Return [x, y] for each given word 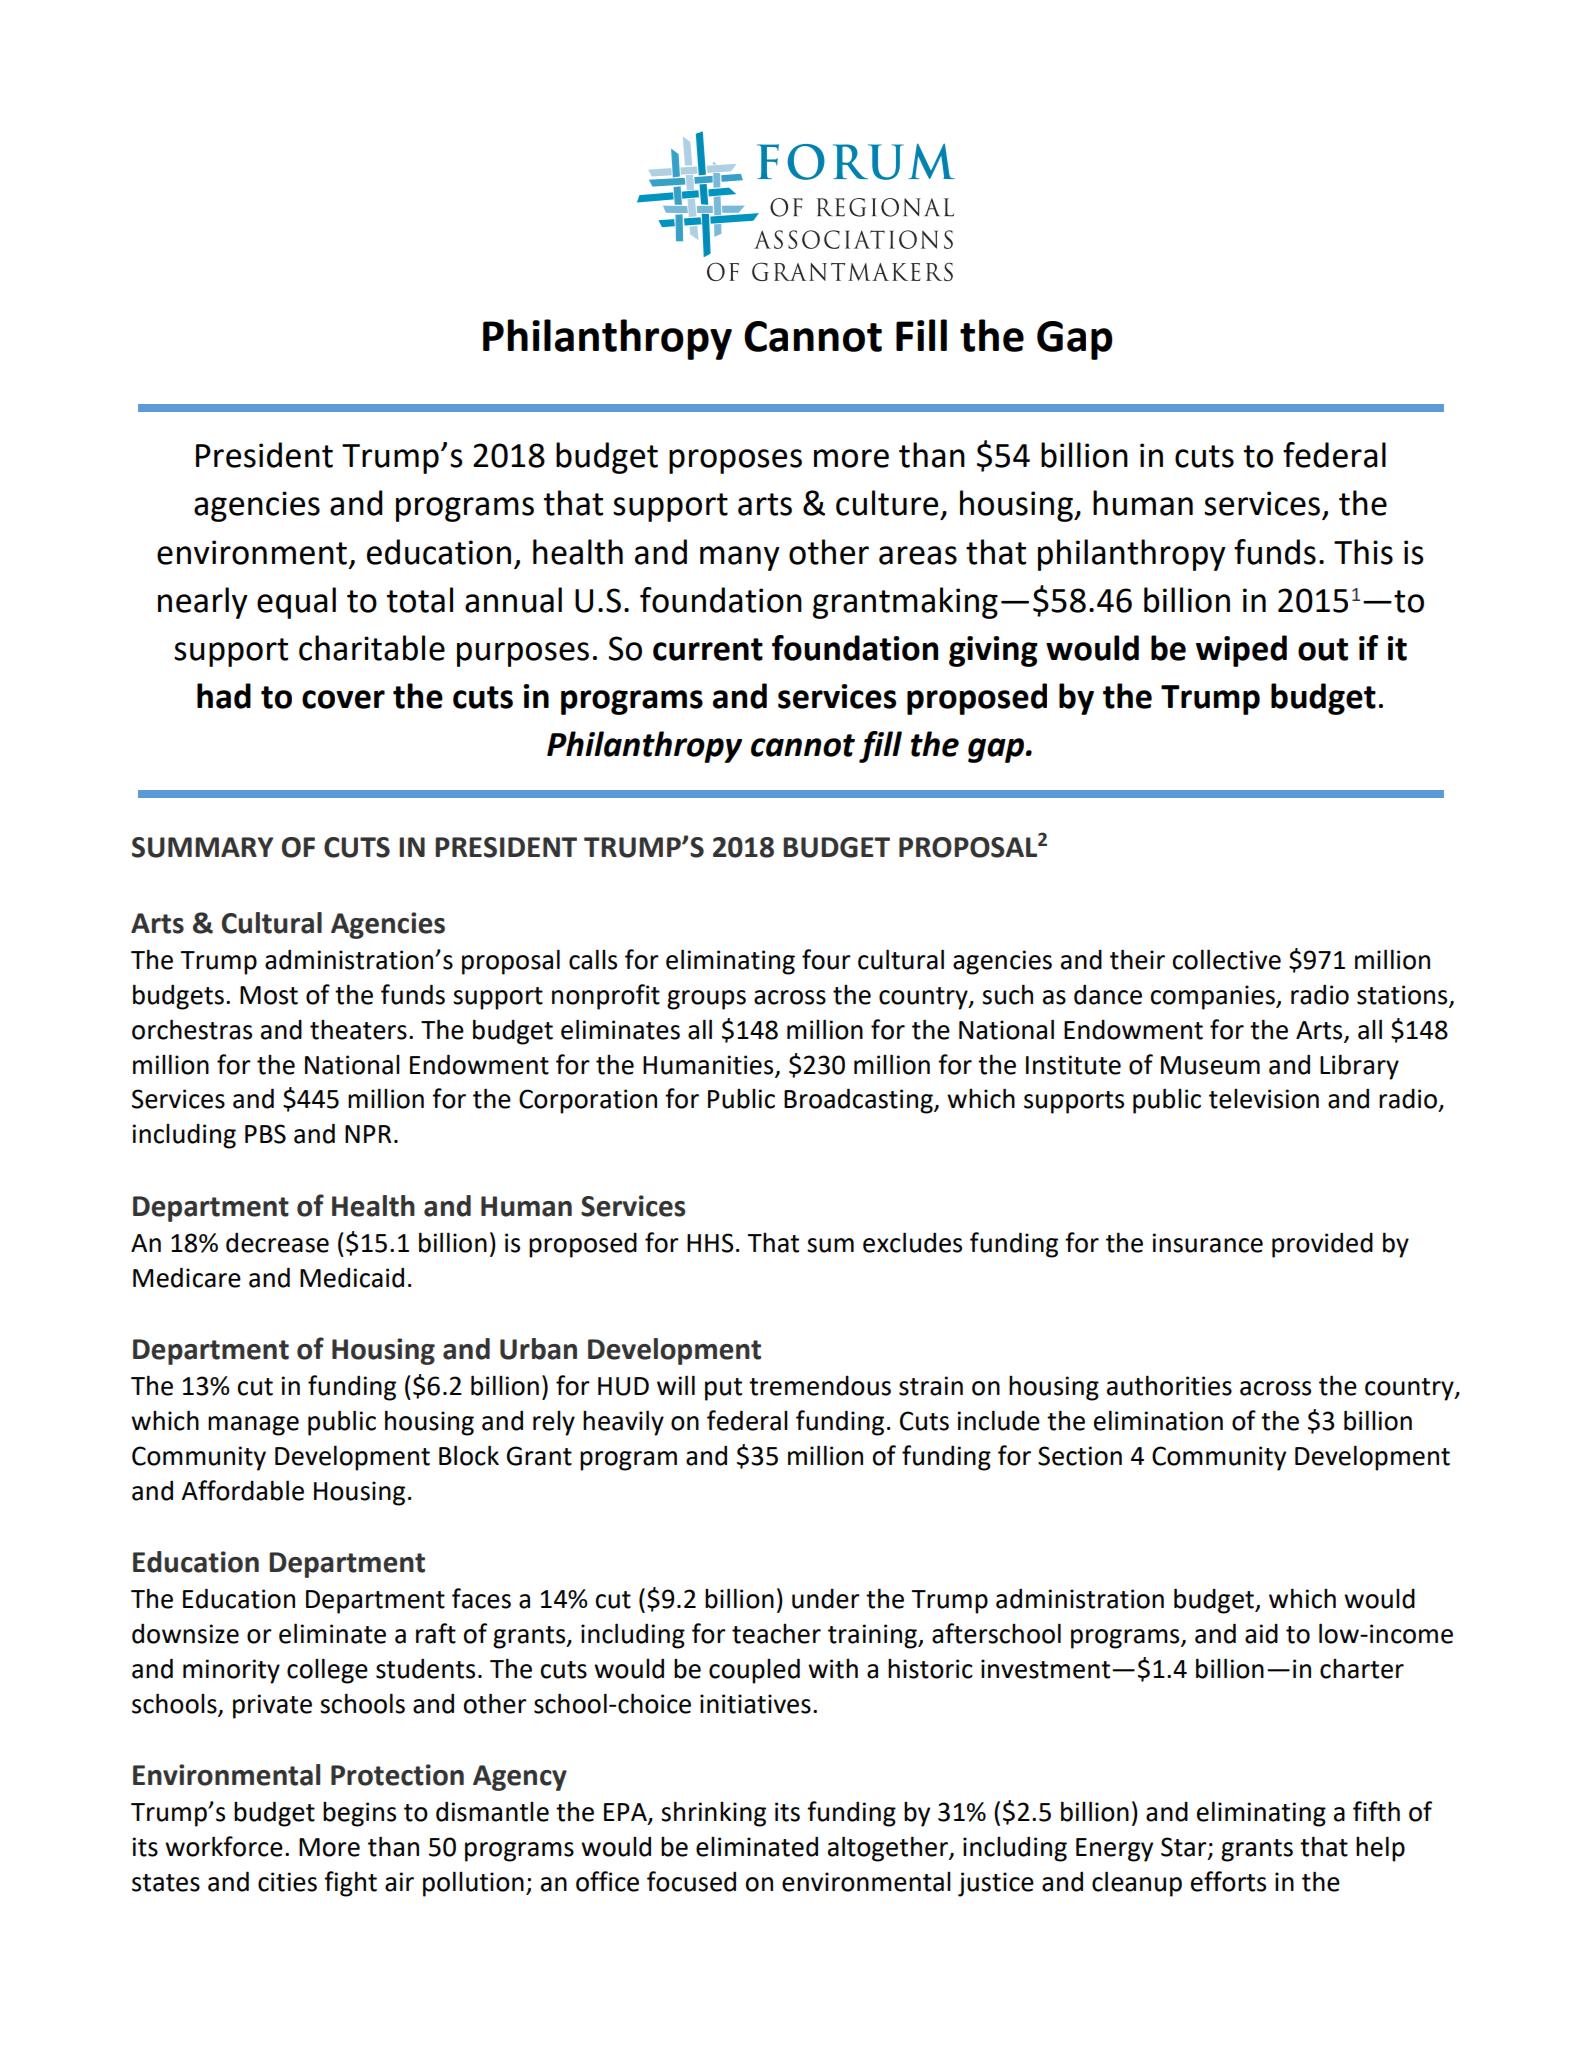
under [826, 1599]
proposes [735, 461]
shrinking [713, 1814]
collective [1226, 959]
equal [296, 603]
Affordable [242, 1490]
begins [359, 1814]
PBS [265, 1134]
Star [1185, 1847]
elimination [1158, 1420]
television [1264, 1098]
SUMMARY [202, 847]
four [826, 959]
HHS [710, 1243]
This [1363, 552]
